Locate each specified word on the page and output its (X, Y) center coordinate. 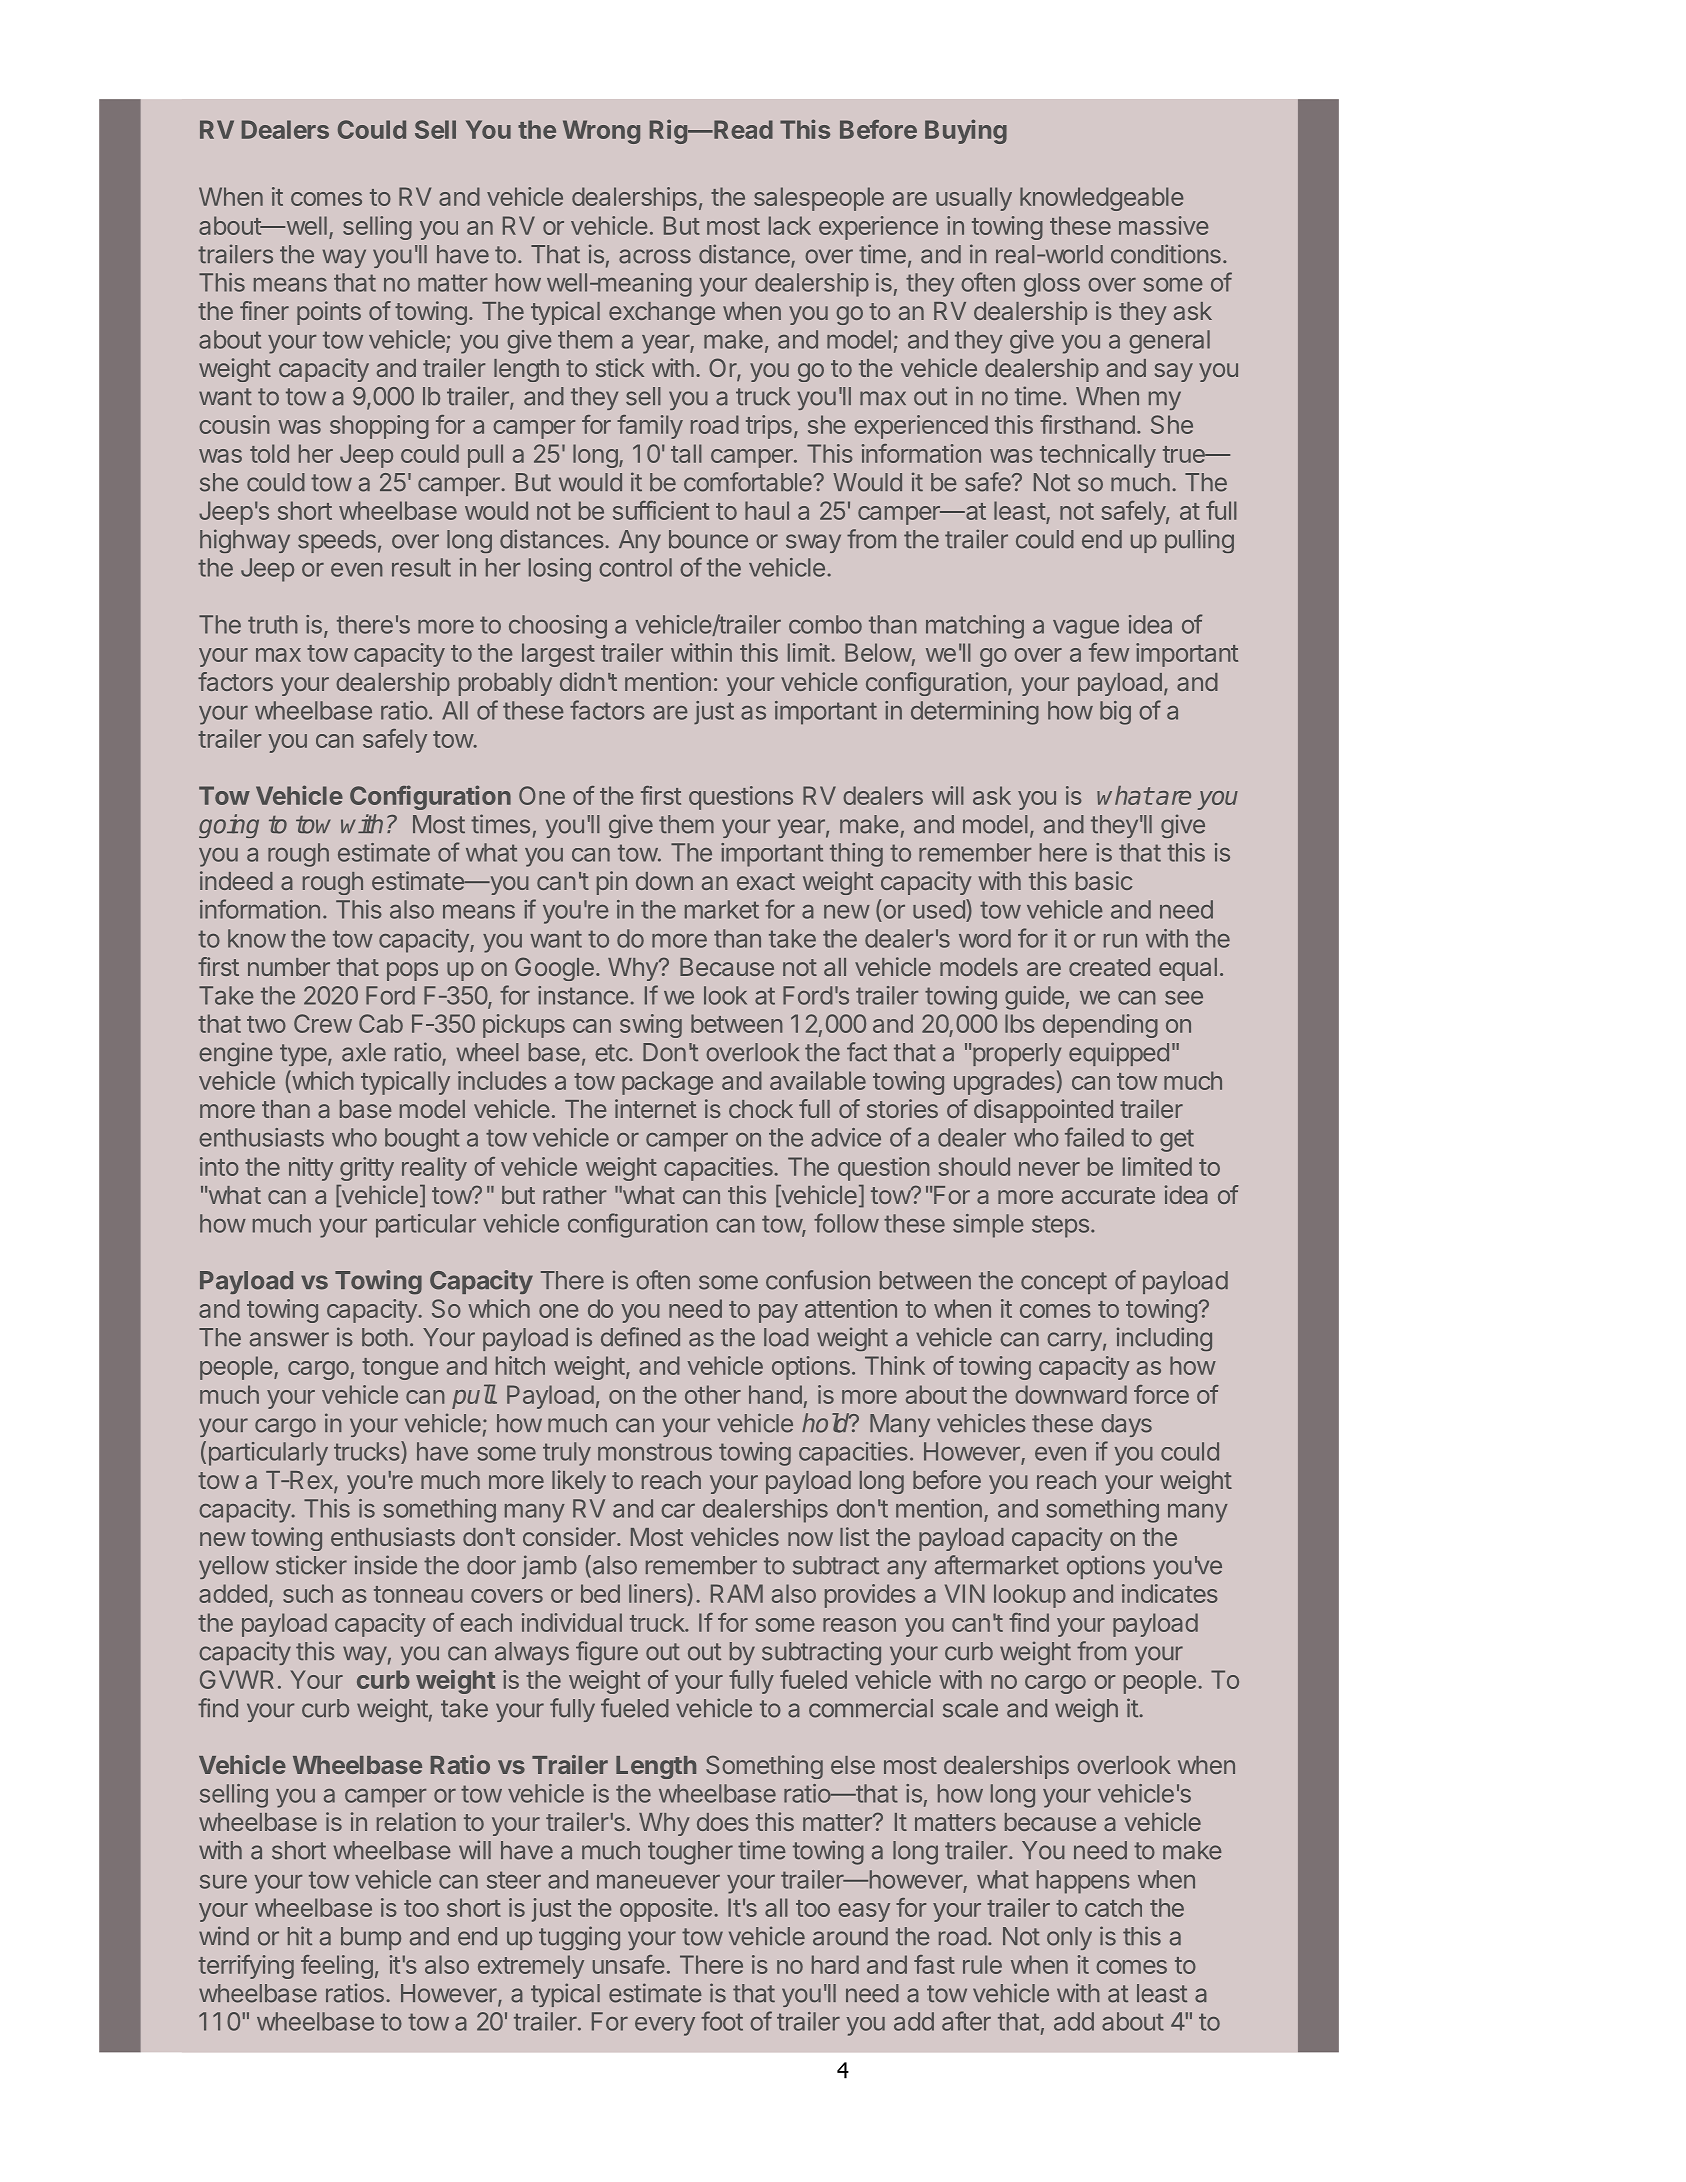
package (667, 1083)
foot (722, 2021)
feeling (337, 1967)
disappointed (1043, 1111)
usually (974, 199)
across (655, 256)
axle (364, 1052)
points (329, 313)
